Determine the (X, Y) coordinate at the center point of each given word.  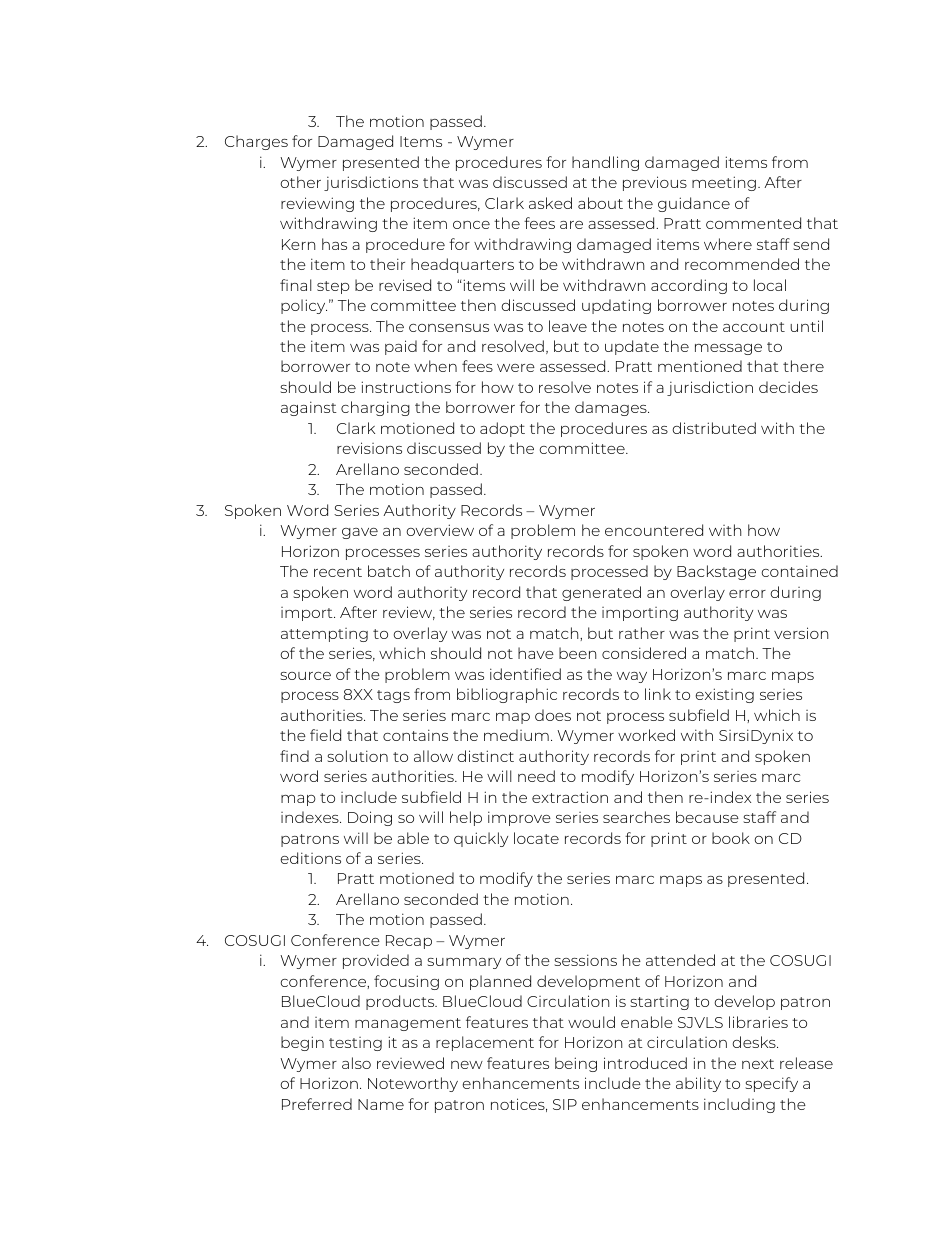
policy (304, 306)
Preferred (317, 1104)
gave (360, 533)
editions (311, 858)
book (731, 838)
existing (725, 695)
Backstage (716, 572)
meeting (724, 183)
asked (550, 203)
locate (536, 838)
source (305, 676)
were (516, 368)
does (553, 715)
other (301, 182)
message (728, 349)
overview (440, 530)
